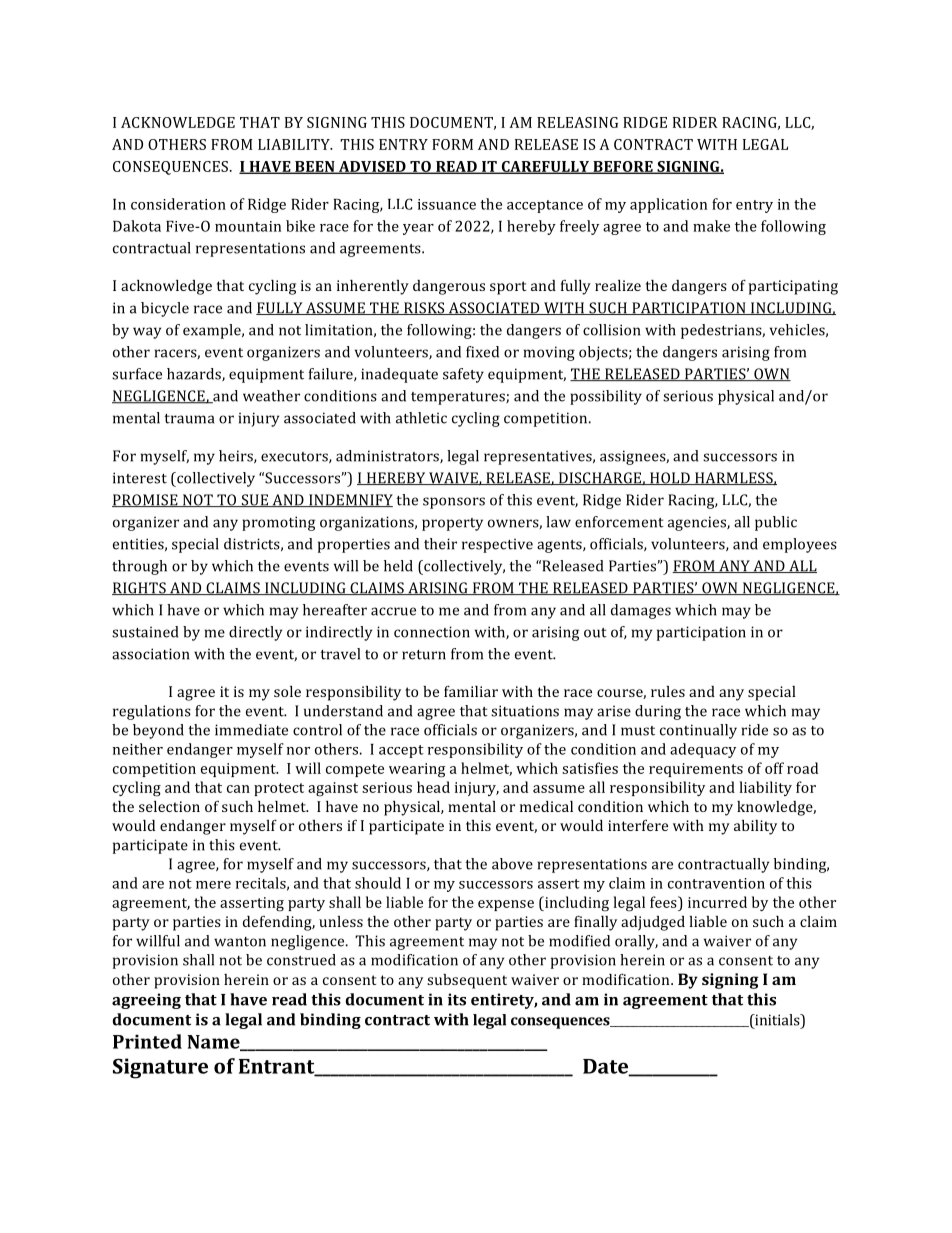  I want to click on connection, so click(432, 632).
